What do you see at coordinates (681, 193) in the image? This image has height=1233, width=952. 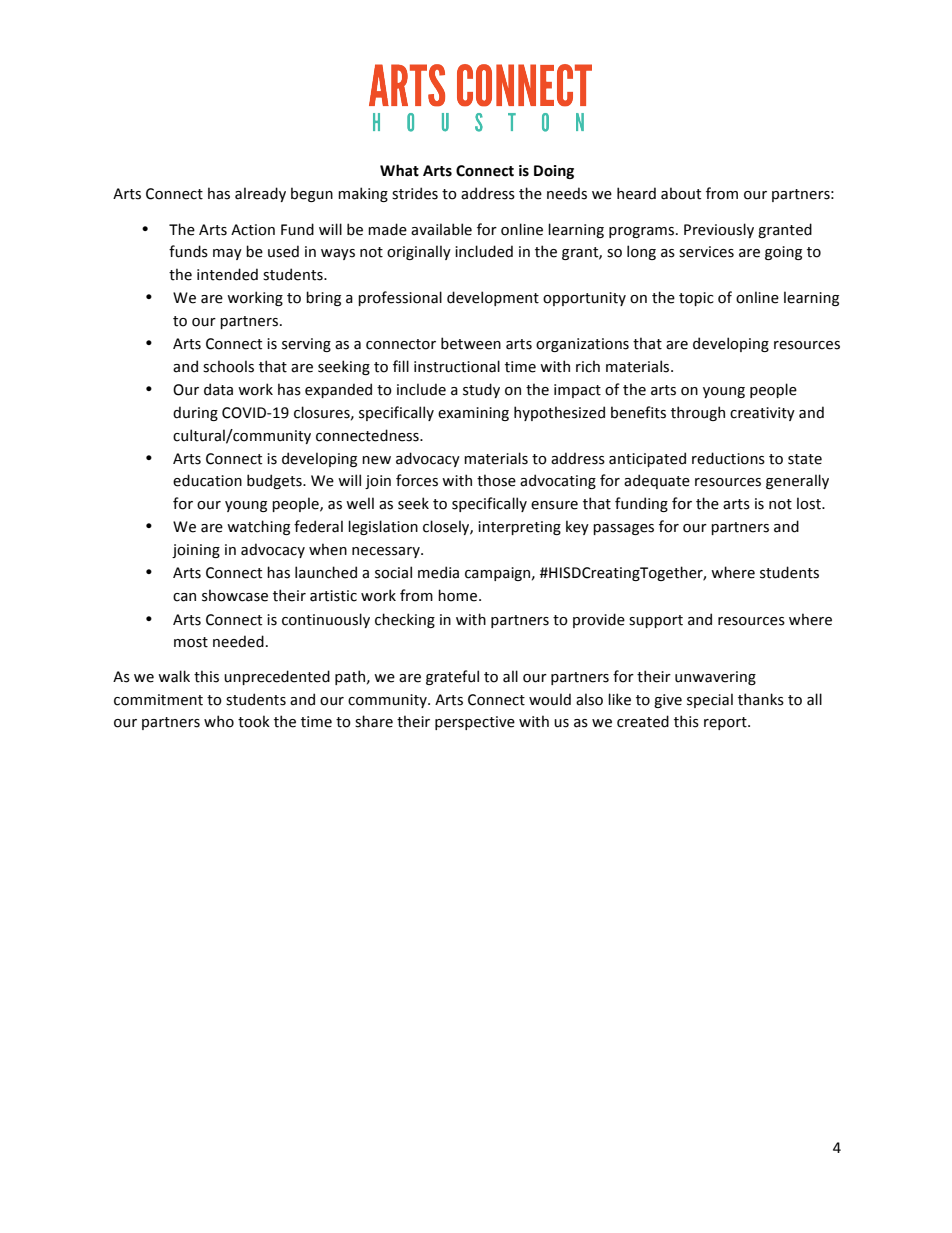 I see `about` at bounding box center [681, 193].
